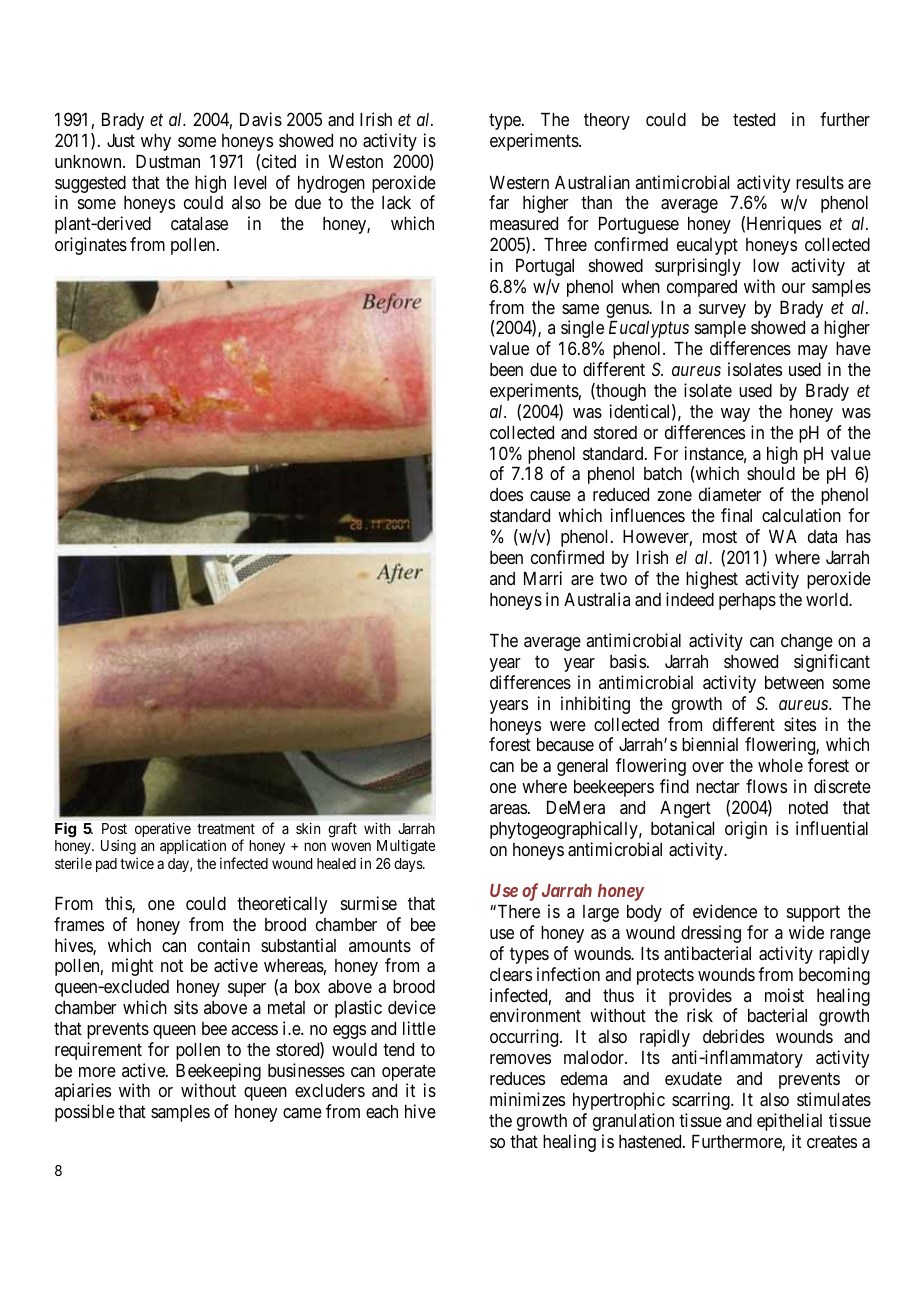 This screenshot has height=1308, width=924. Describe the element at coordinates (754, 119) in the screenshot. I see `tested` at that location.
